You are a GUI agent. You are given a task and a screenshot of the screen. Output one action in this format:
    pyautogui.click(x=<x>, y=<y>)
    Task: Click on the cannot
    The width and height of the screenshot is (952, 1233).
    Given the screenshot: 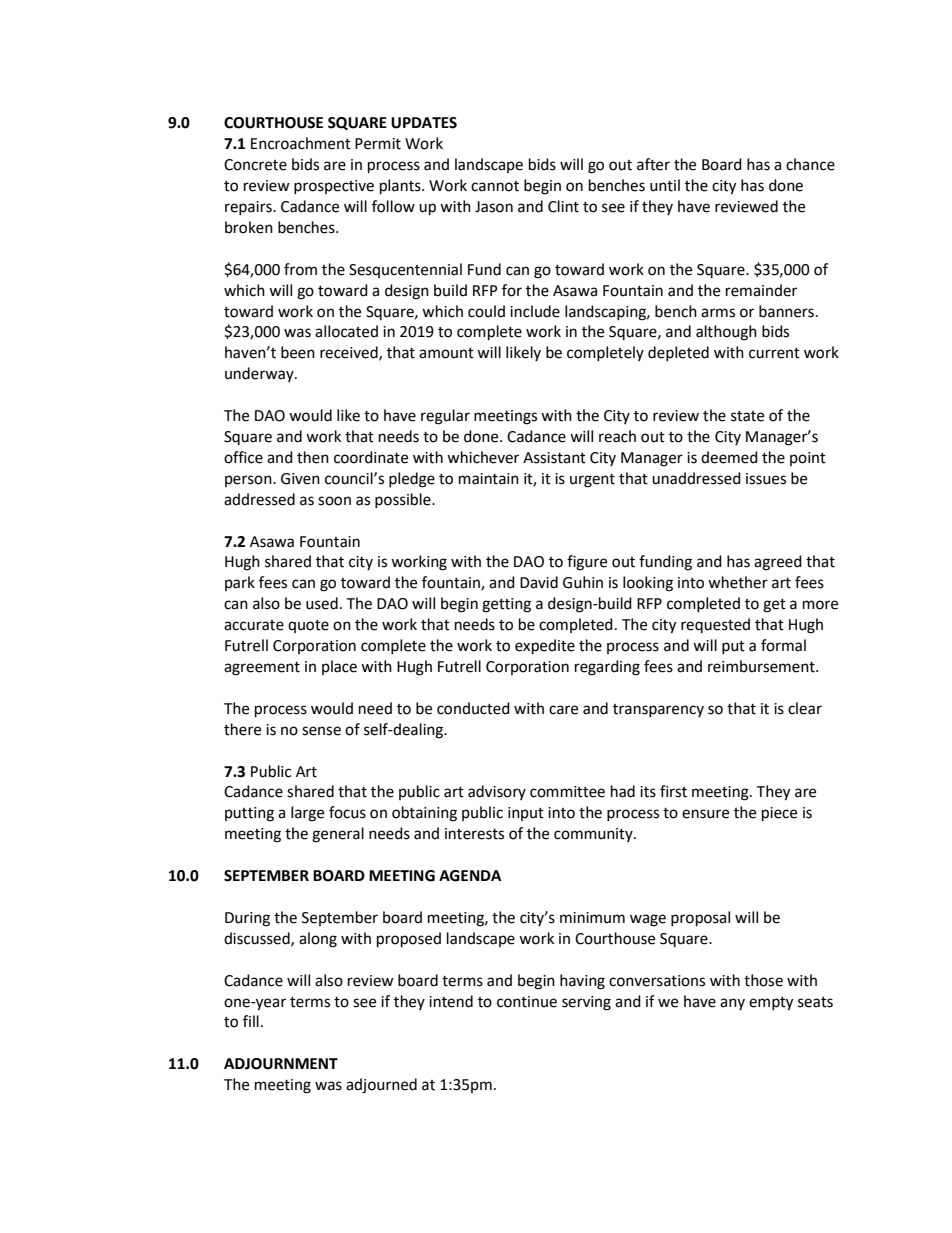 What is the action you would take?
    pyautogui.click(x=495, y=186)
